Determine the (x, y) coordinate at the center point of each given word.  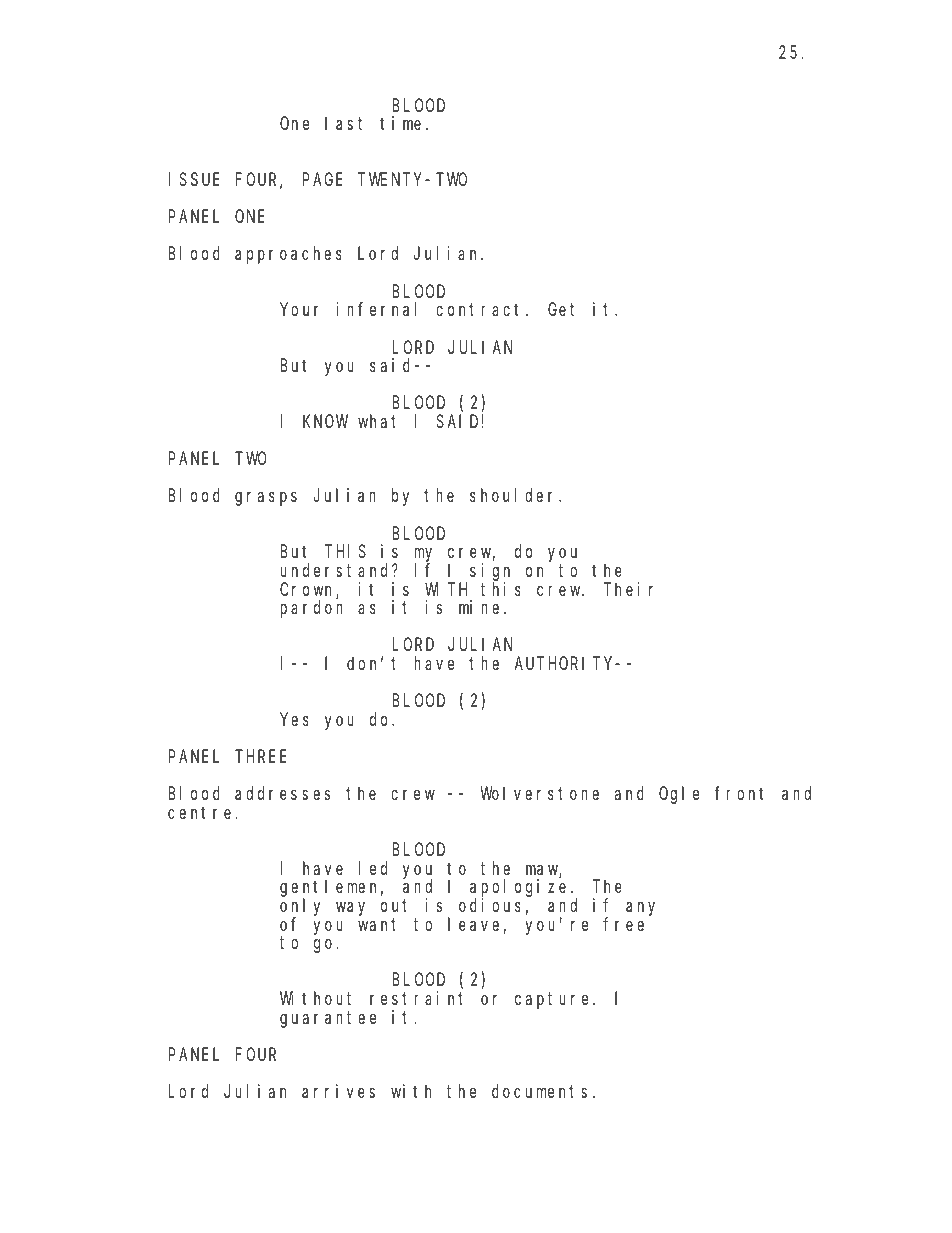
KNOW (325, 421)
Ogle (679, 795)
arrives (338, 1091)
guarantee (328, 1019)
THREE (262, 757)
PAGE (322, 179)
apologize (518, 889)
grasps (266, 499)
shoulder (515, 495)
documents (539, 1091)
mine (479, 607)
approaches (288, 255)
